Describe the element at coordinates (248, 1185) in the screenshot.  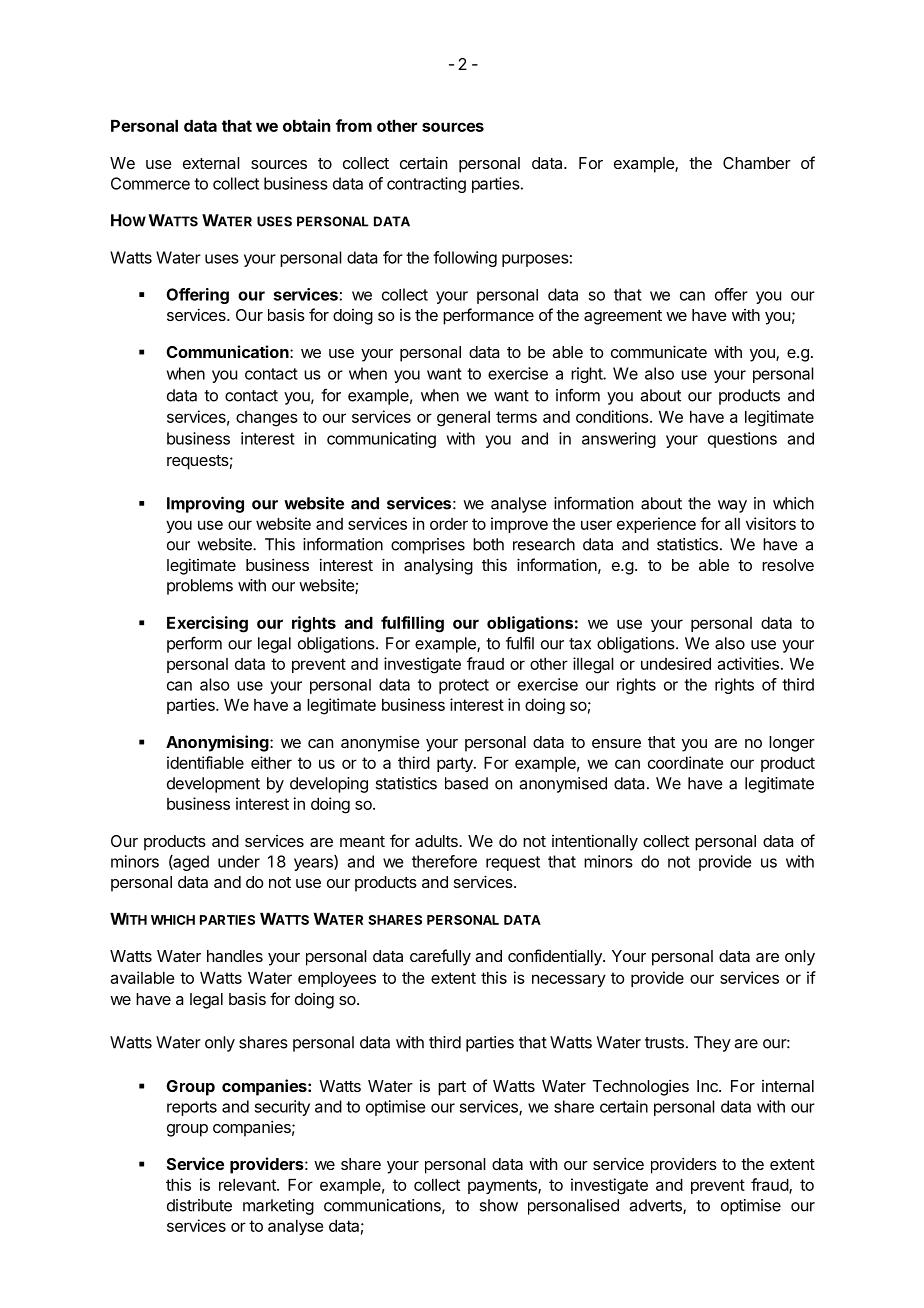
I see `relevant` at that location.
